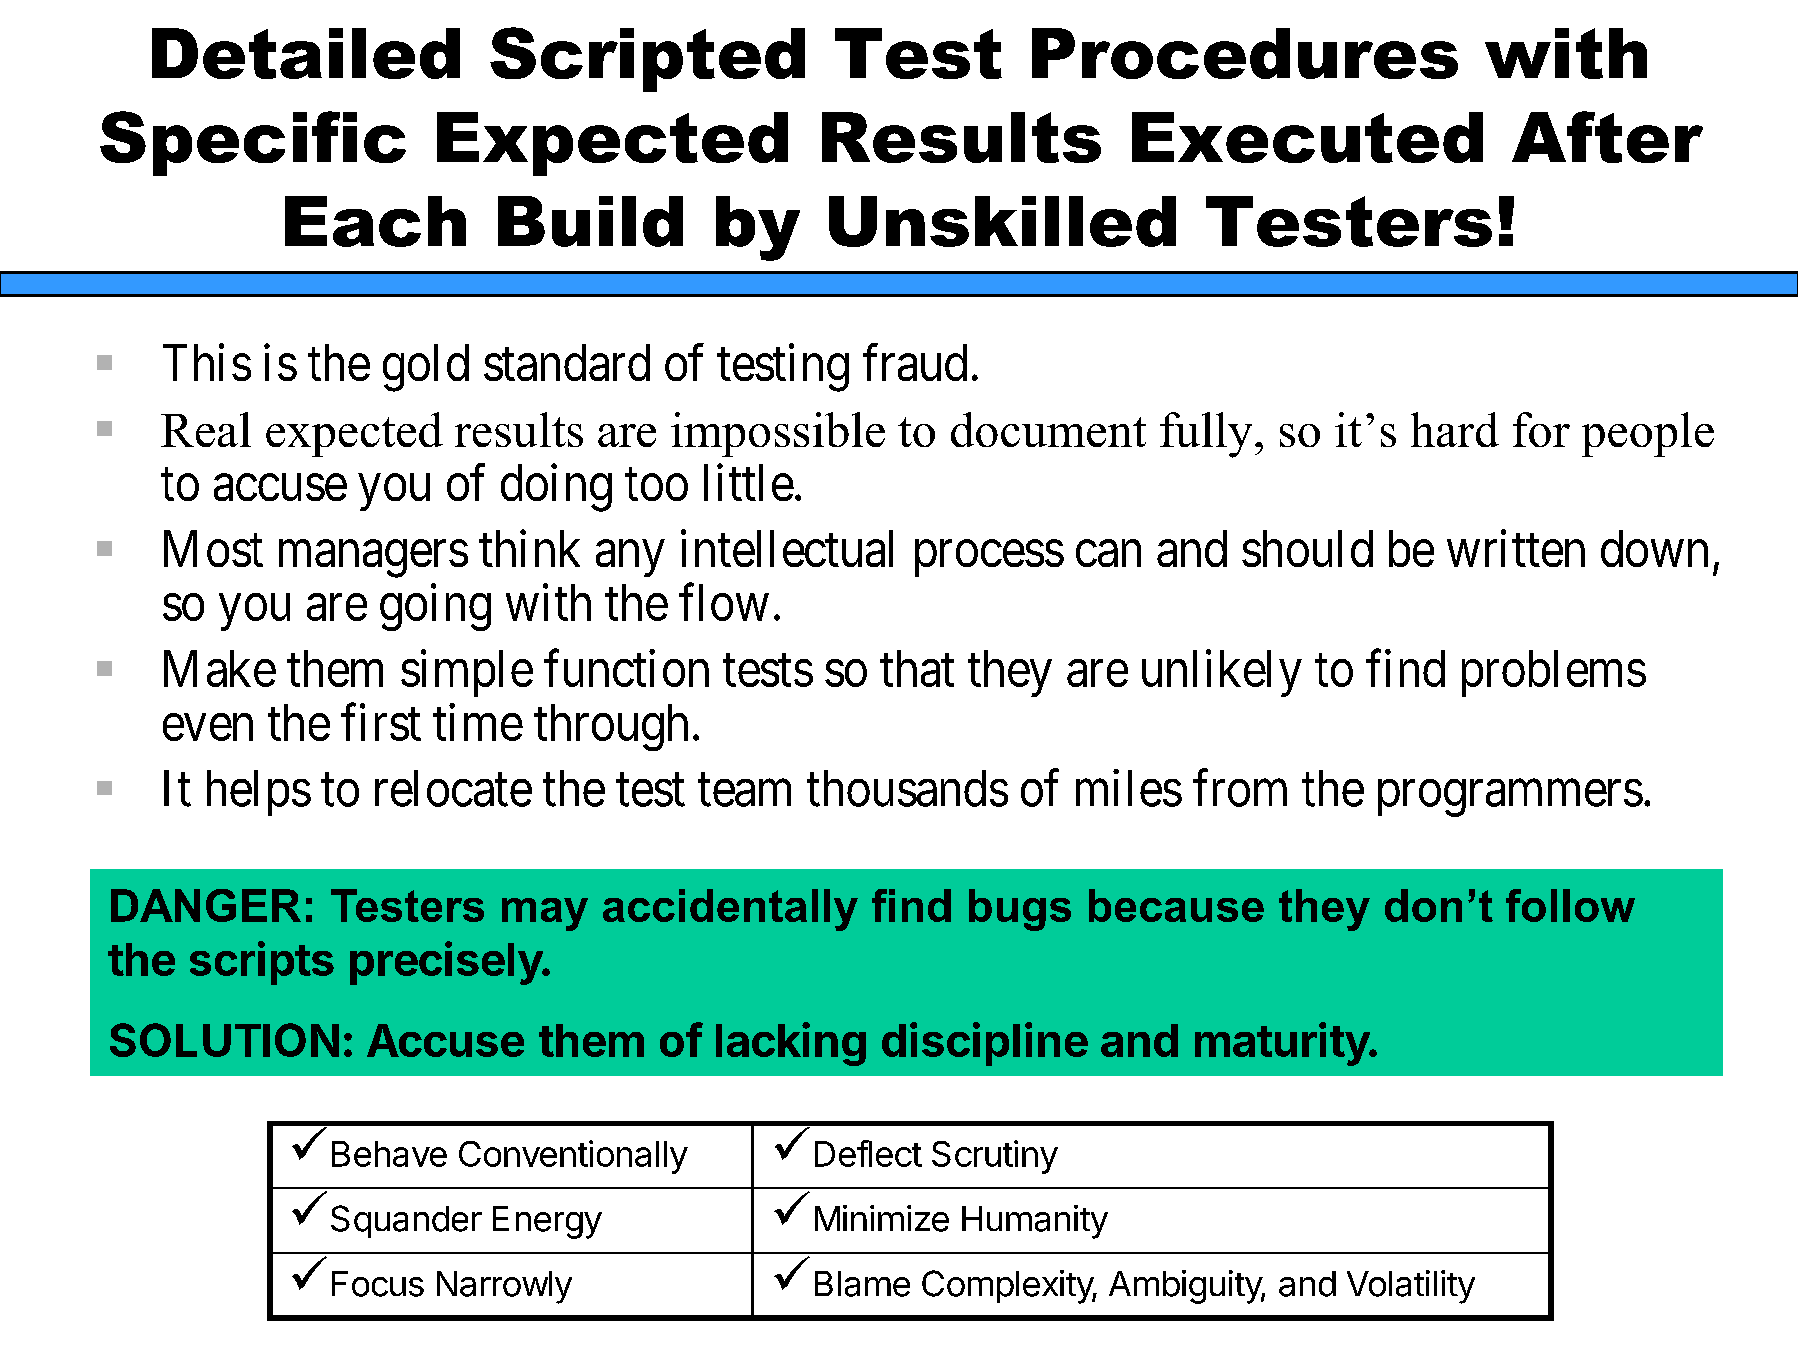 This image has height=1348, width=1798. I want to click on Volatility, so click(1411, 1287).
